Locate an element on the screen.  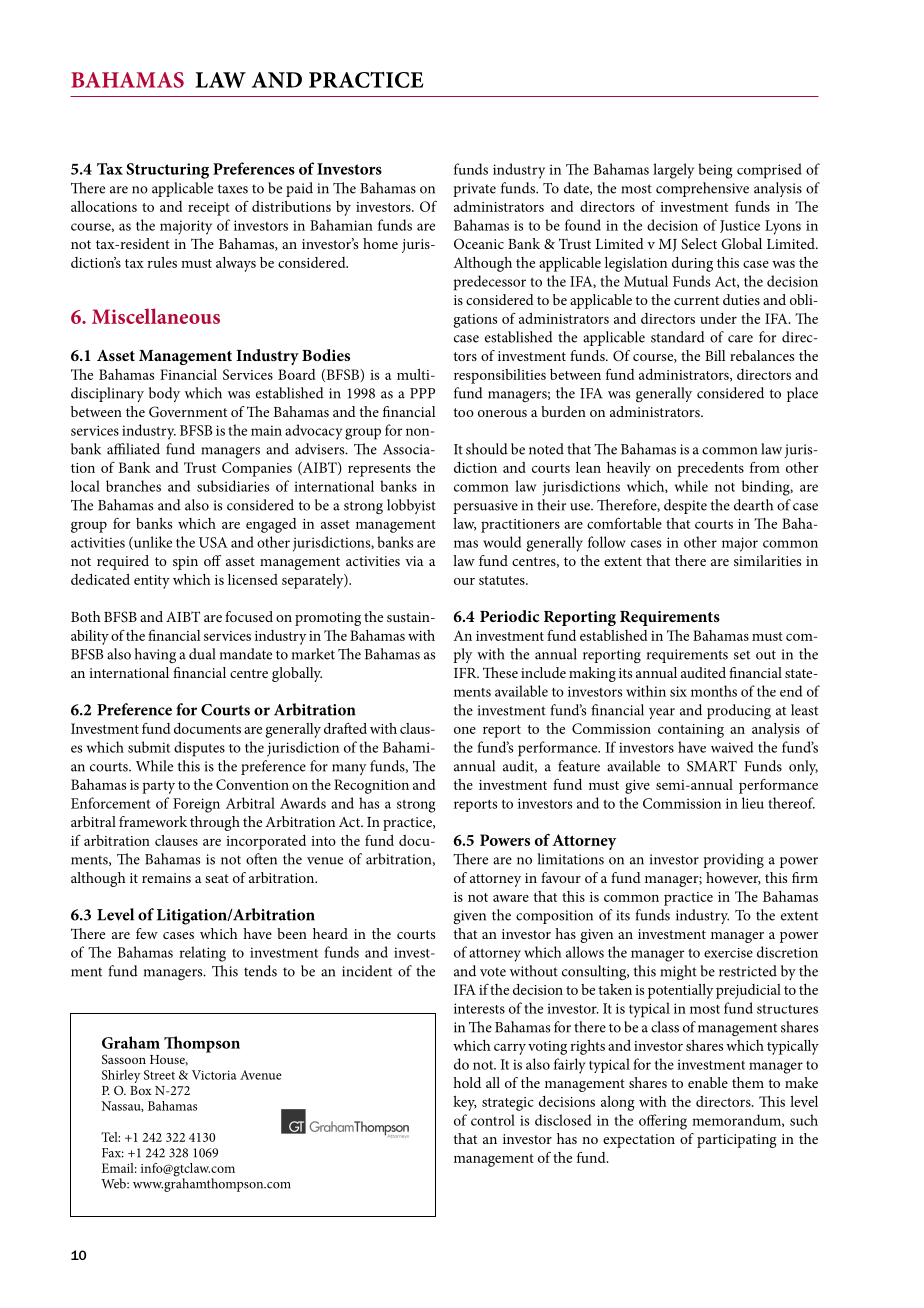
IFR is located at coordinates (466, 673).
